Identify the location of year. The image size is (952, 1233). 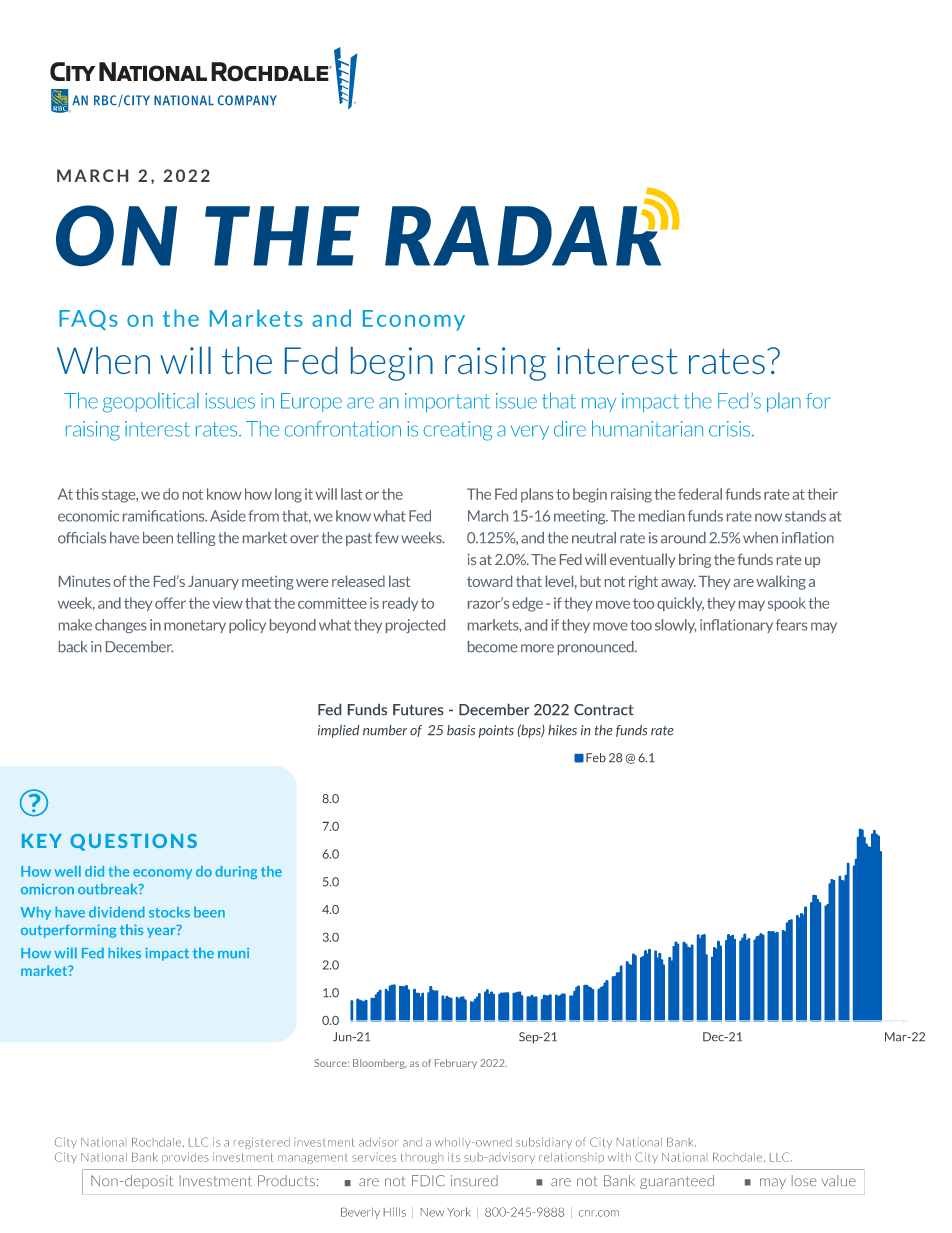
(162, 931).
